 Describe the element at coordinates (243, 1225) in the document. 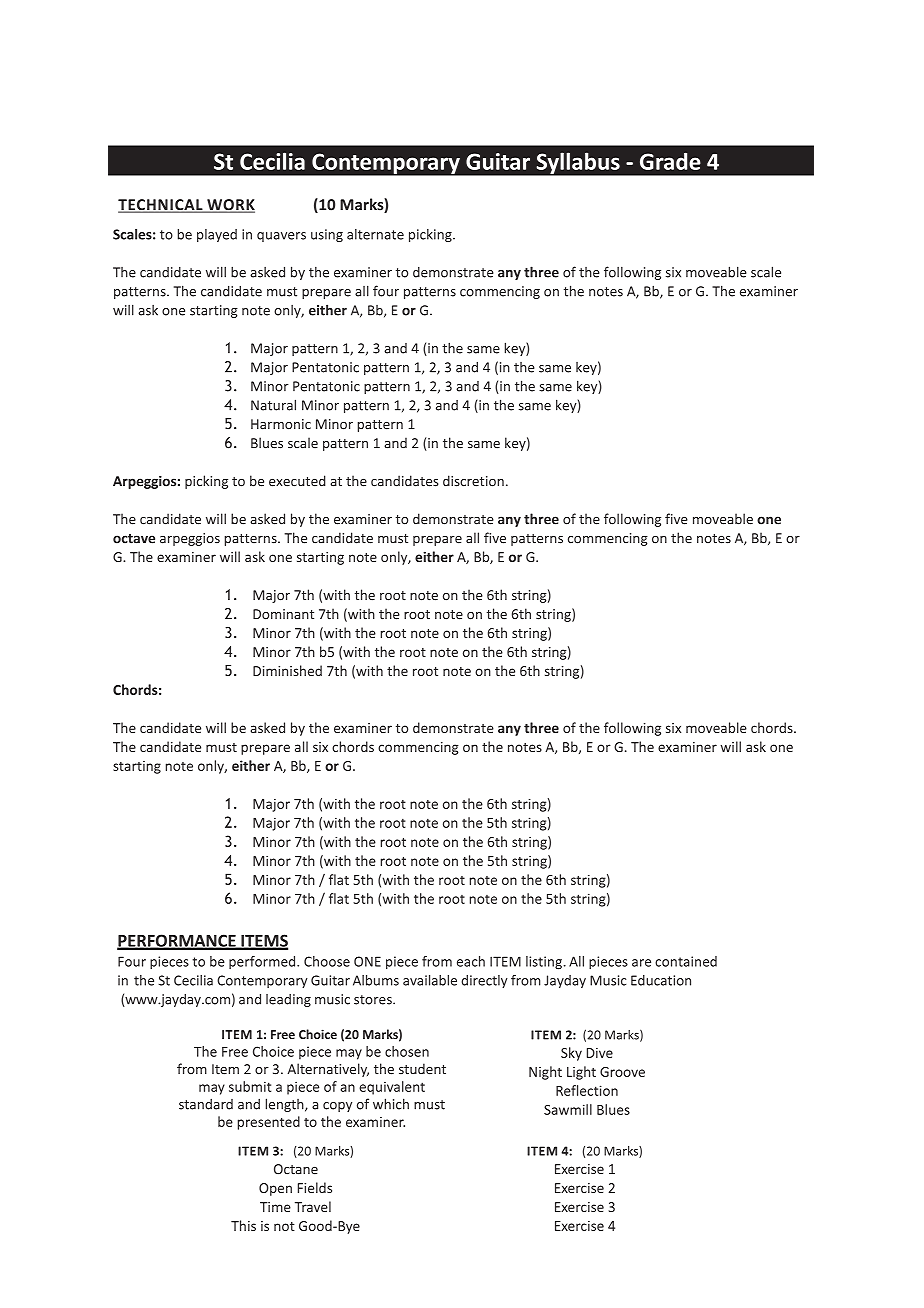

I see `This` at that location.
